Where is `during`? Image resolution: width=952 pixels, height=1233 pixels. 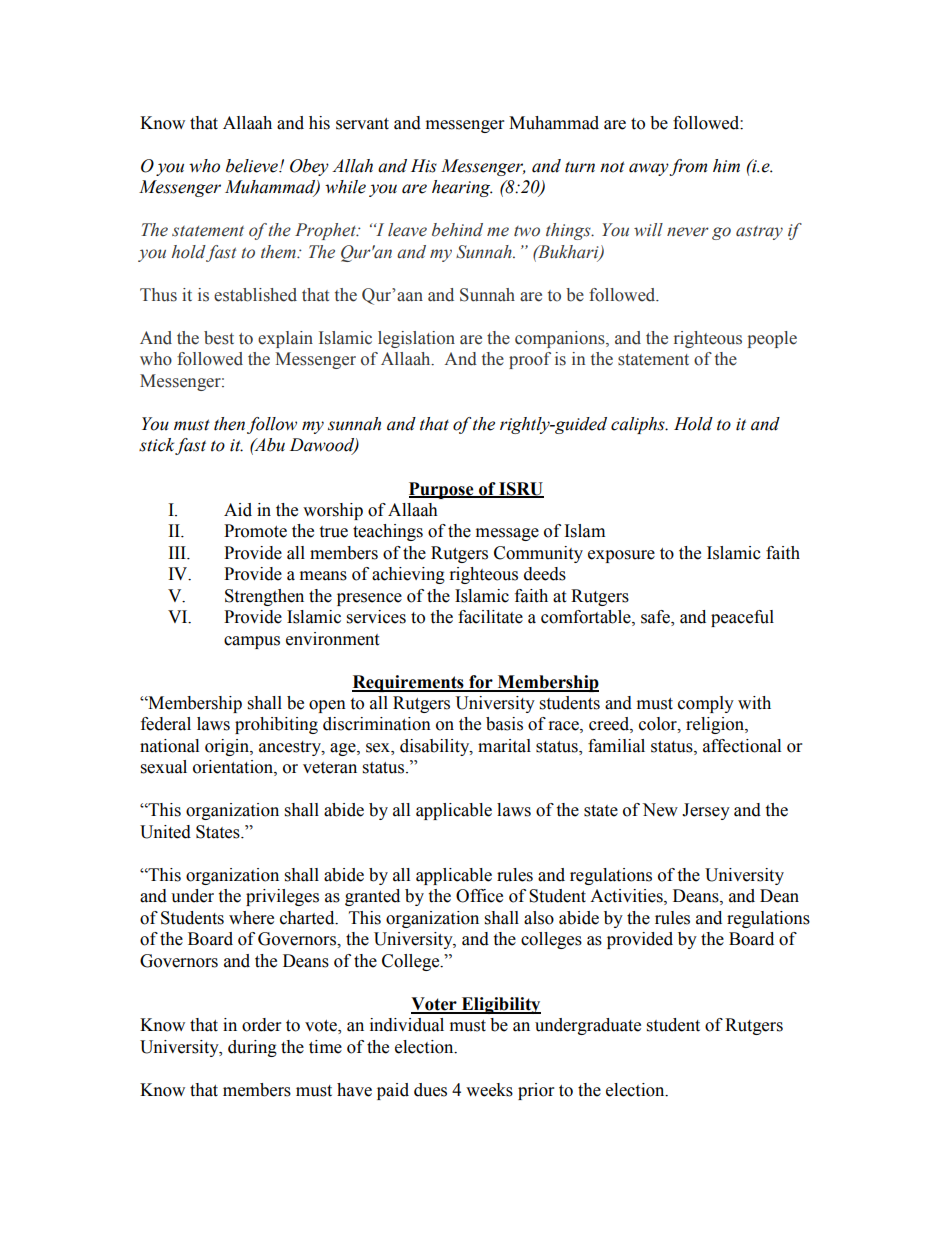 during is located at coordinates (252, 1048).
